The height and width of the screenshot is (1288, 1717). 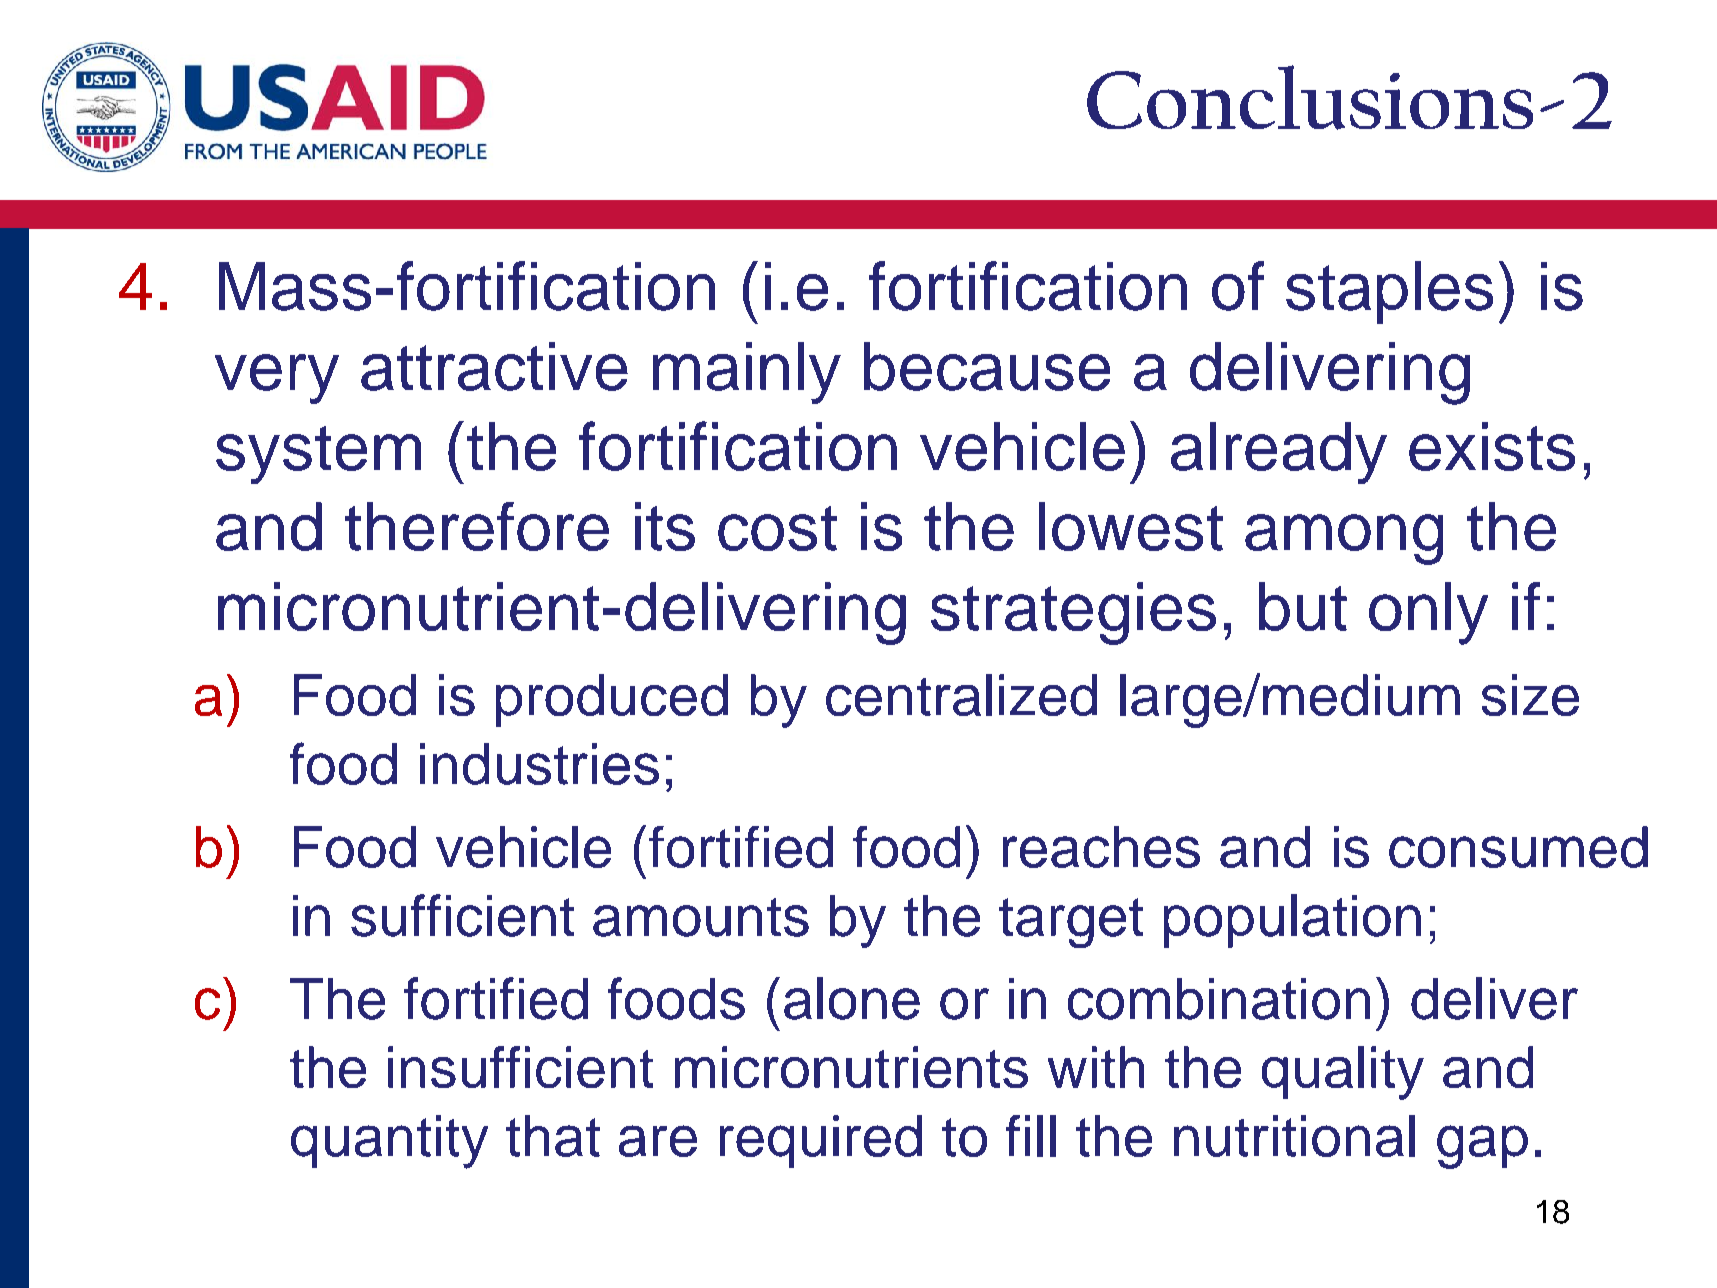 I want to click on required, so click(x=821, y=1141).
